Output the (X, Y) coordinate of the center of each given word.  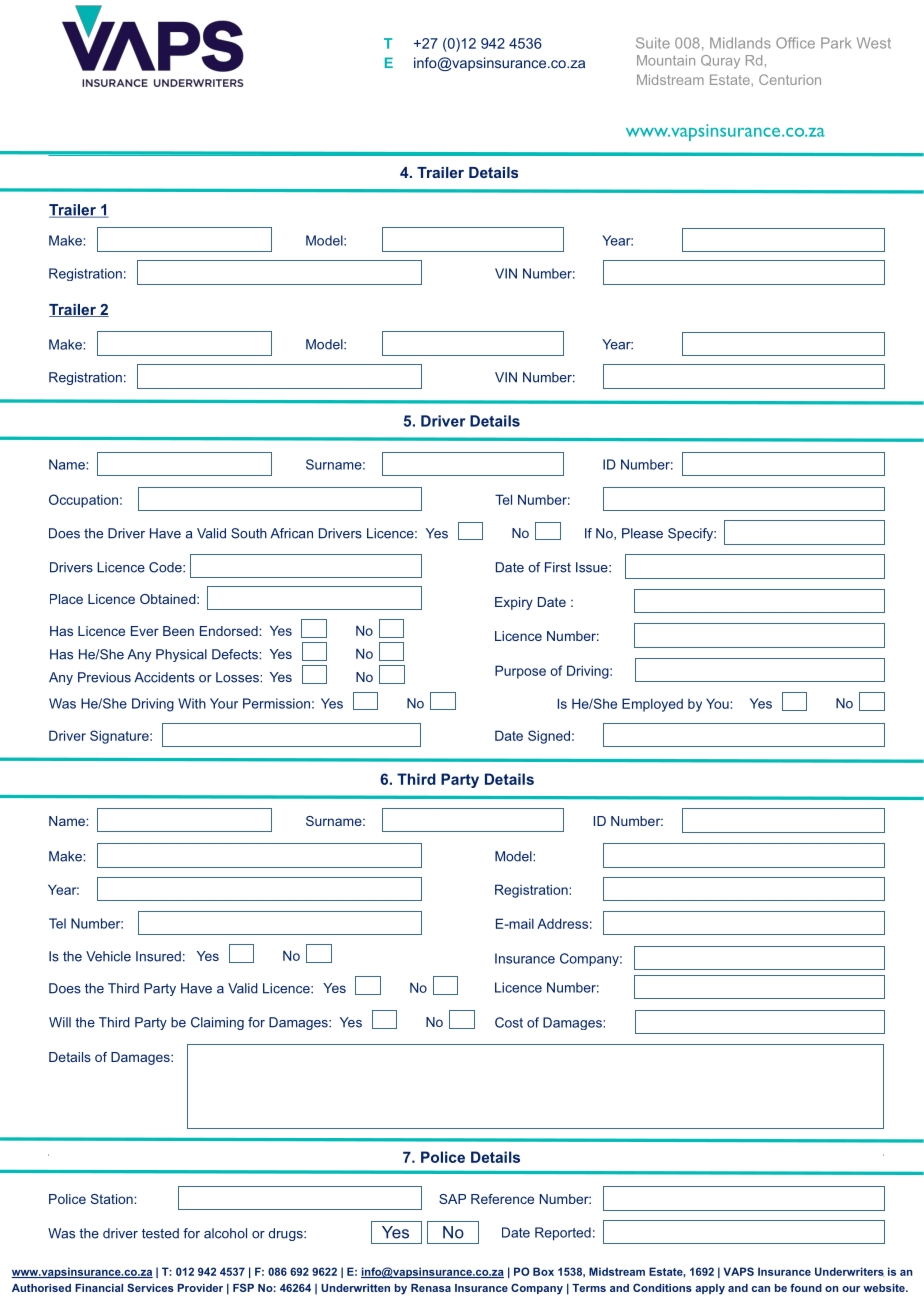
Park (836, 43)
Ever (145, 631)
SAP (452, 1199)
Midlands (740, 43)
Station (113, 1199)
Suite (653, 43)
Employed (652, 705)
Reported (563, 1234)
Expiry (514, 603)
